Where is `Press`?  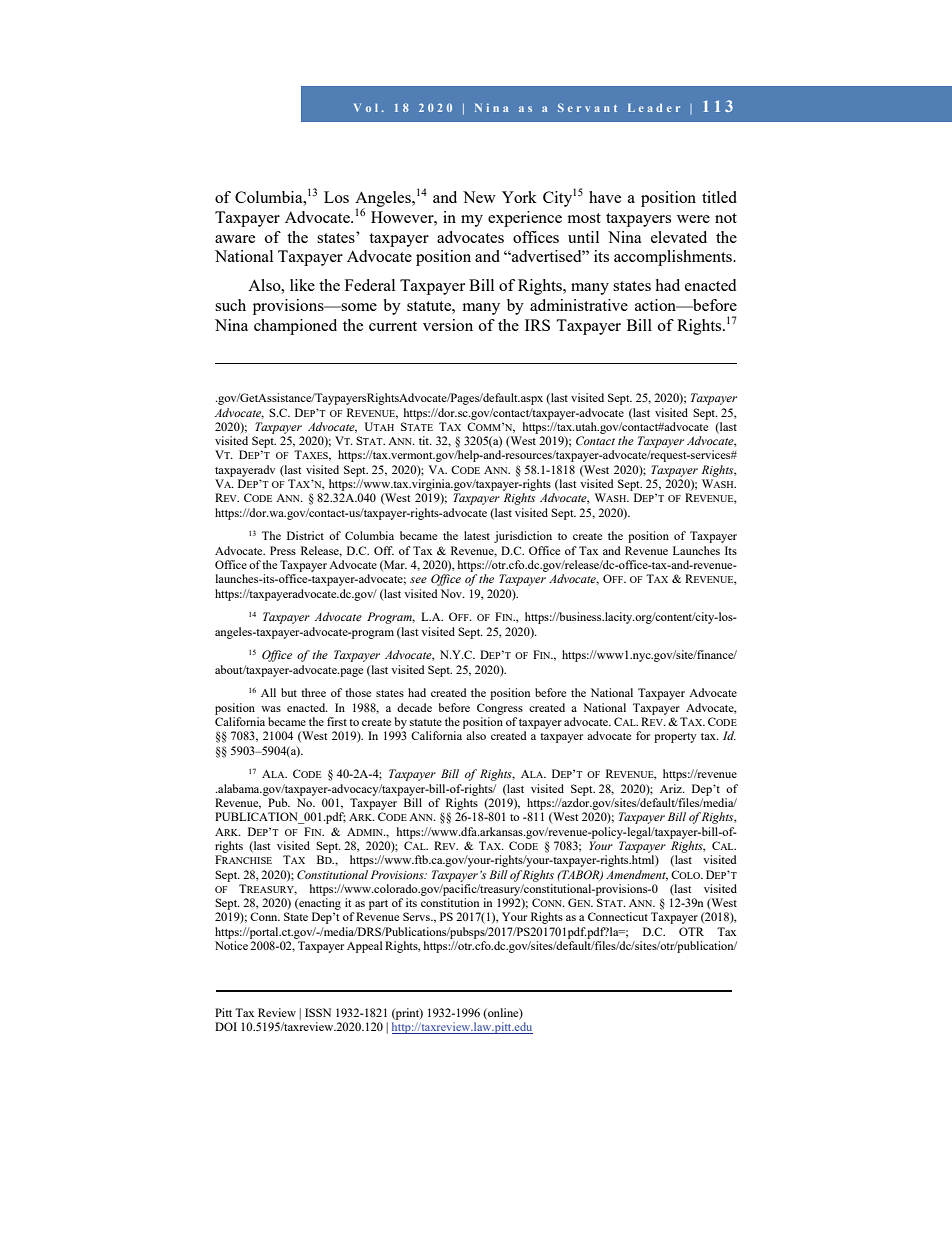
Press is located at coordinates (283, 550).
